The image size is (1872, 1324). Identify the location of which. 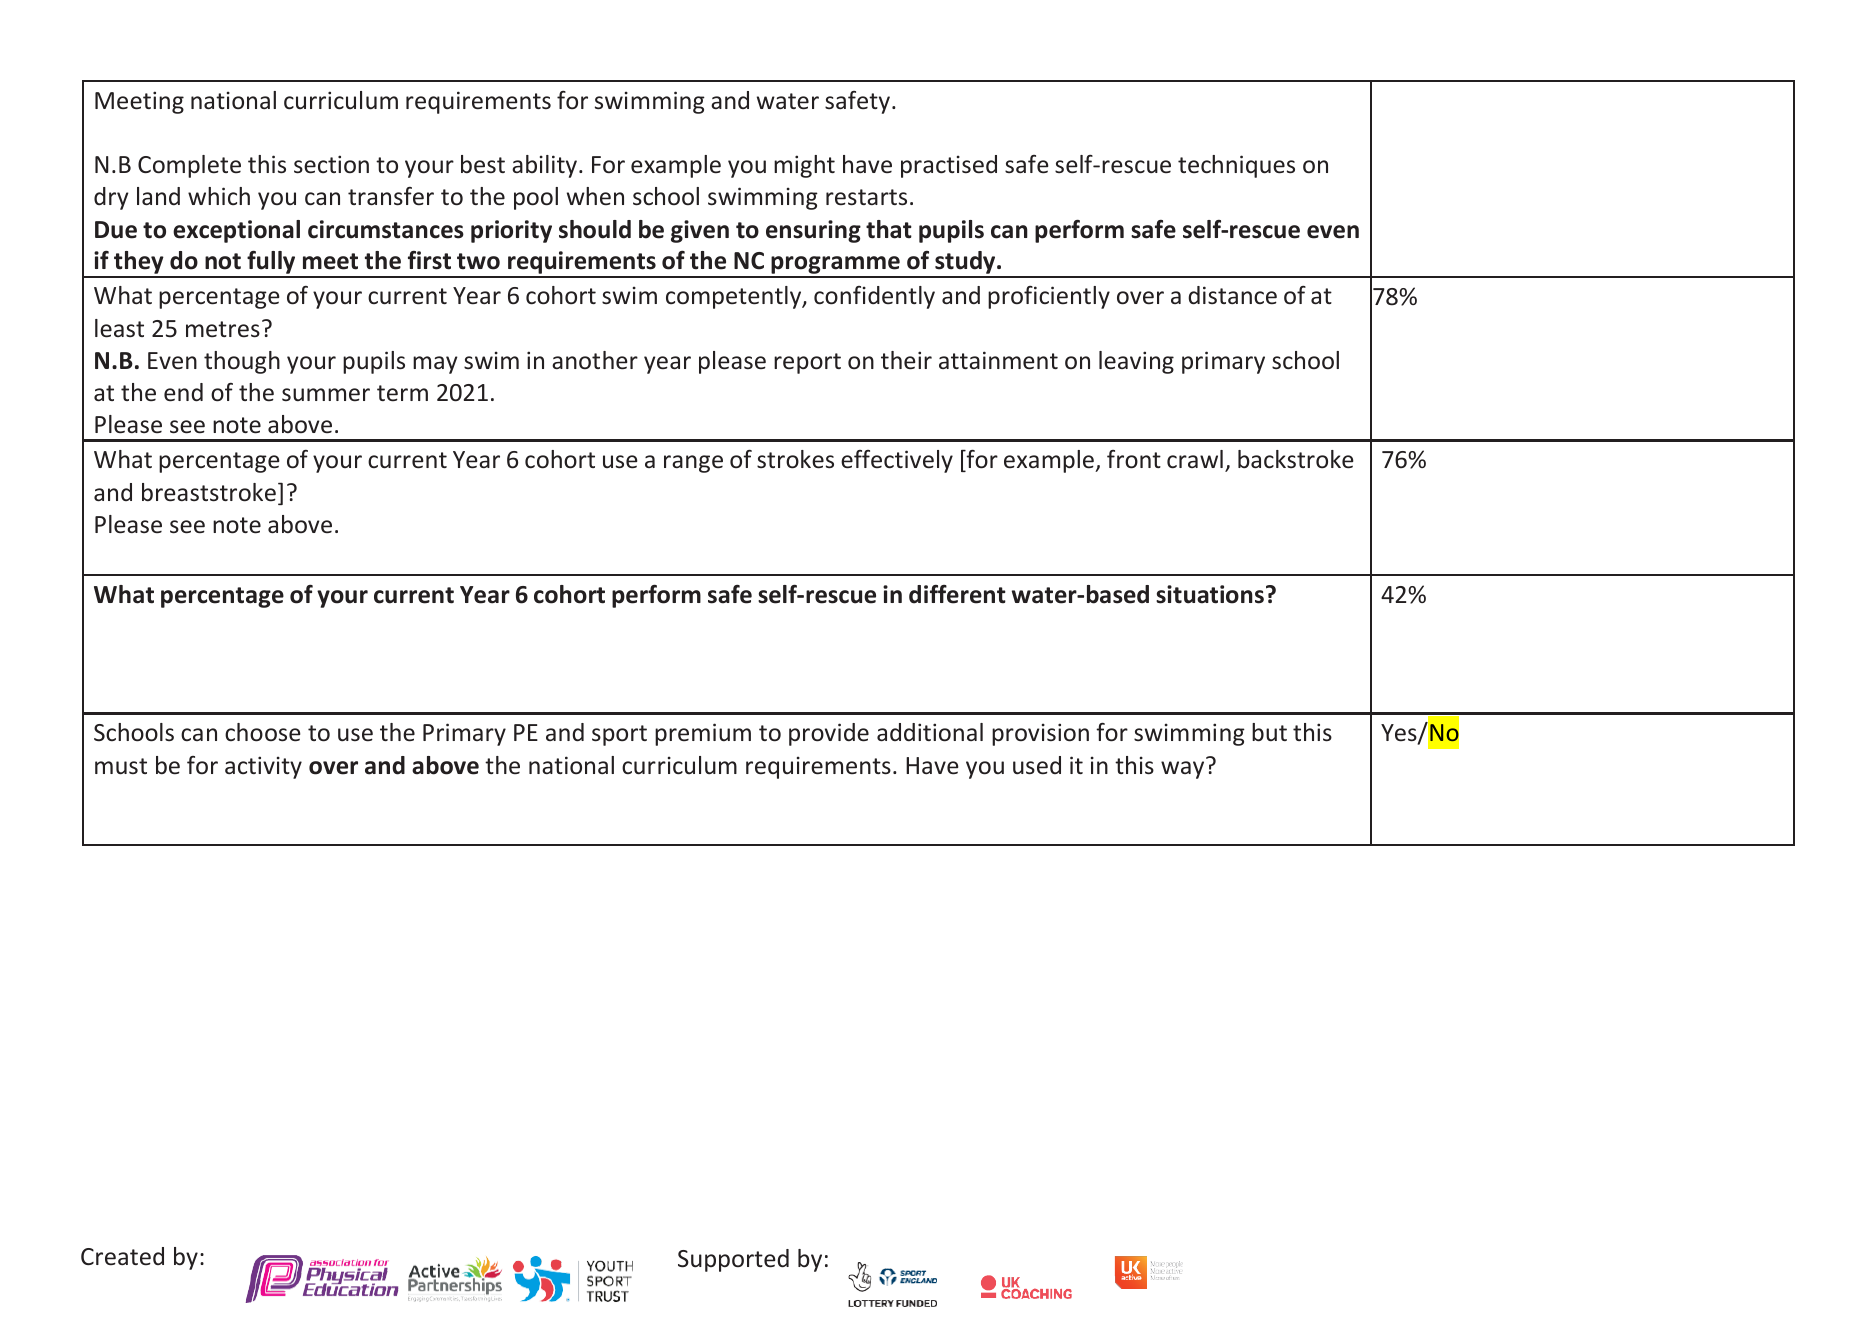
(219, 196).
